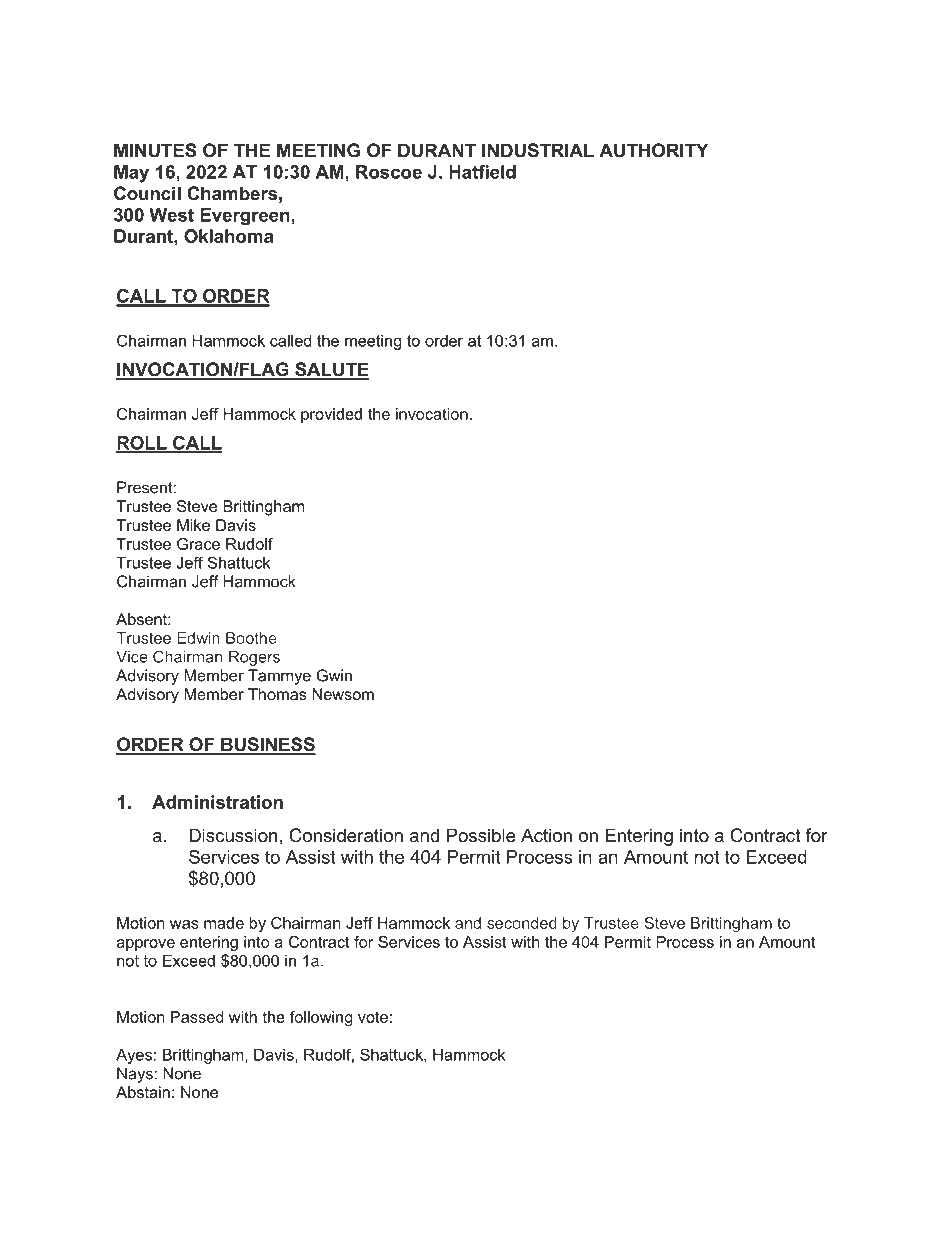 This page has height=1233, width=952. What do you see at coordinates (538, 150) in the page?
I see `INDUSTRIAL` at bounding box center [538, 150].
